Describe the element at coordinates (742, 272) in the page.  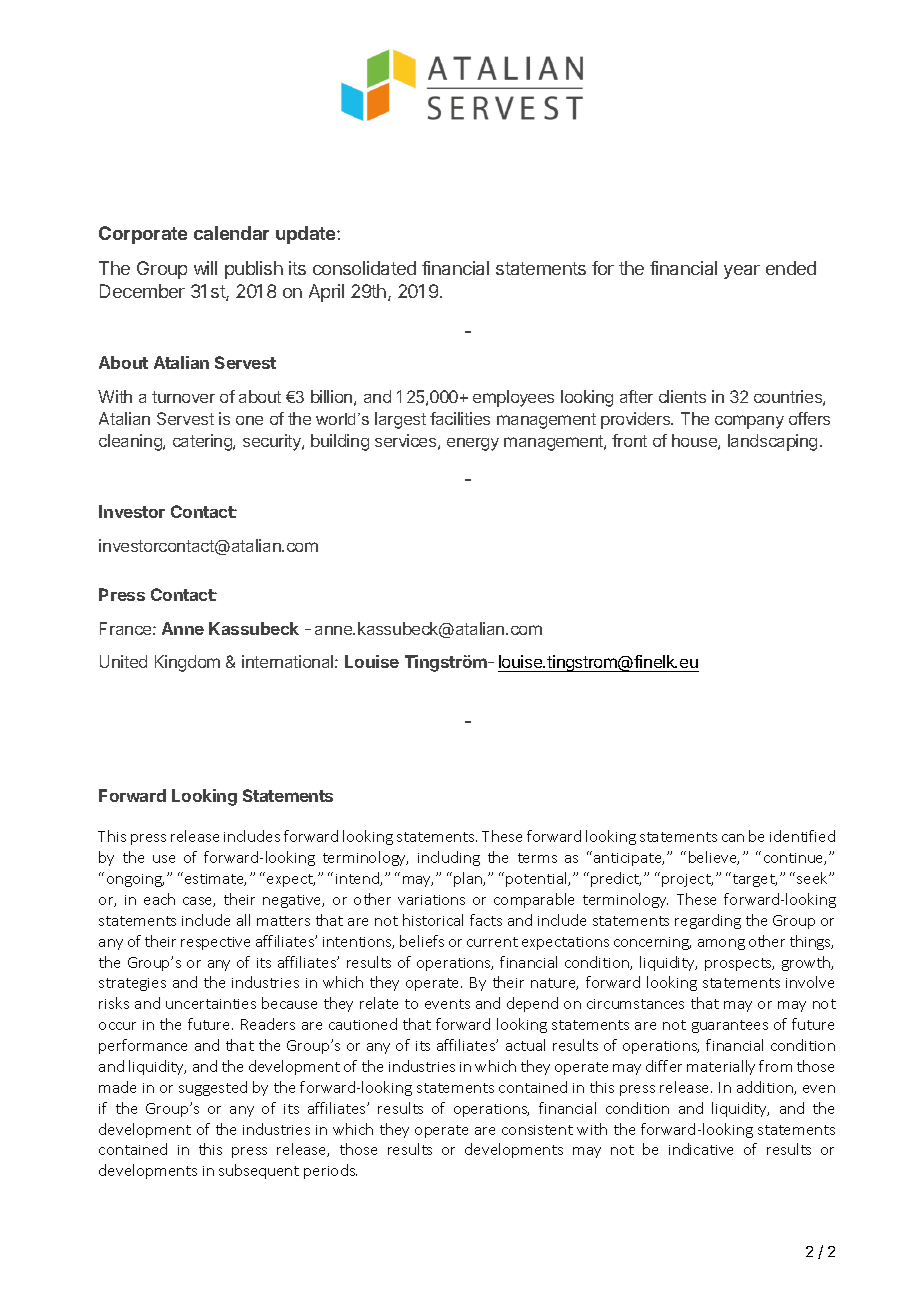
I see `year` at that location.
